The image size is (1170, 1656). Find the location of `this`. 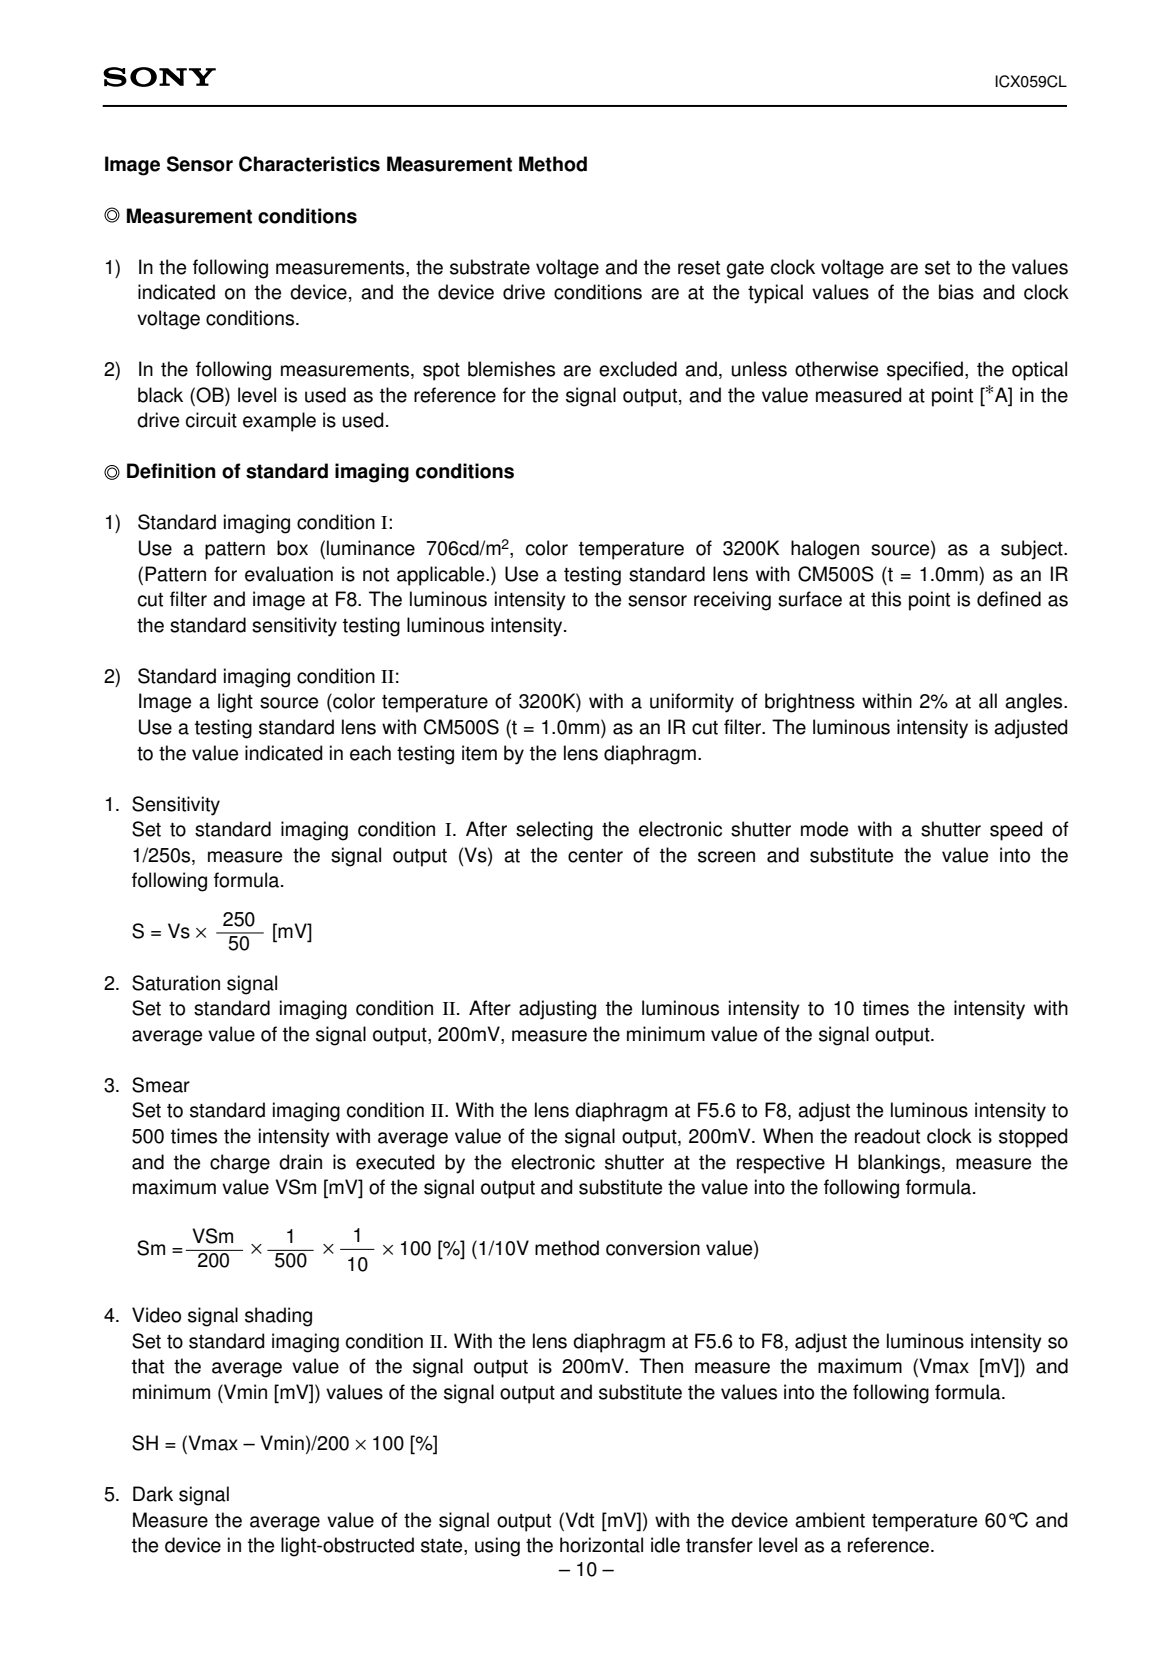

this is located at coordinates (886, 599).
